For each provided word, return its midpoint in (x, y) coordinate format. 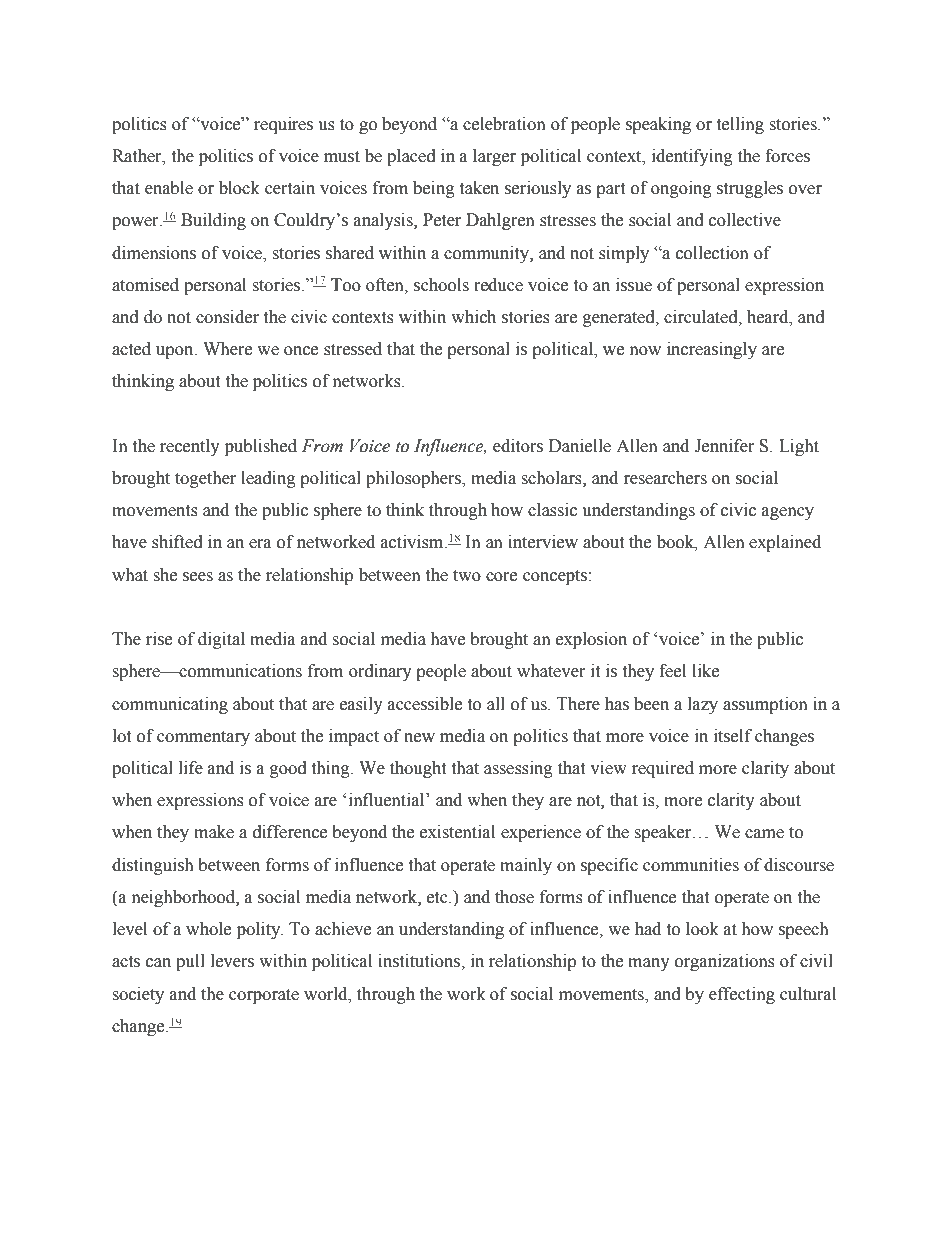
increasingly (712, 350)
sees (198, 577)
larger (494, 157)
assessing (518, 769)
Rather (138, 156)
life (191, 768)
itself (733, 736)
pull (190, 962)
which (473, 317)
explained (785, 543)
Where (227, 349)
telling (740, 125)
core (501, 577)
